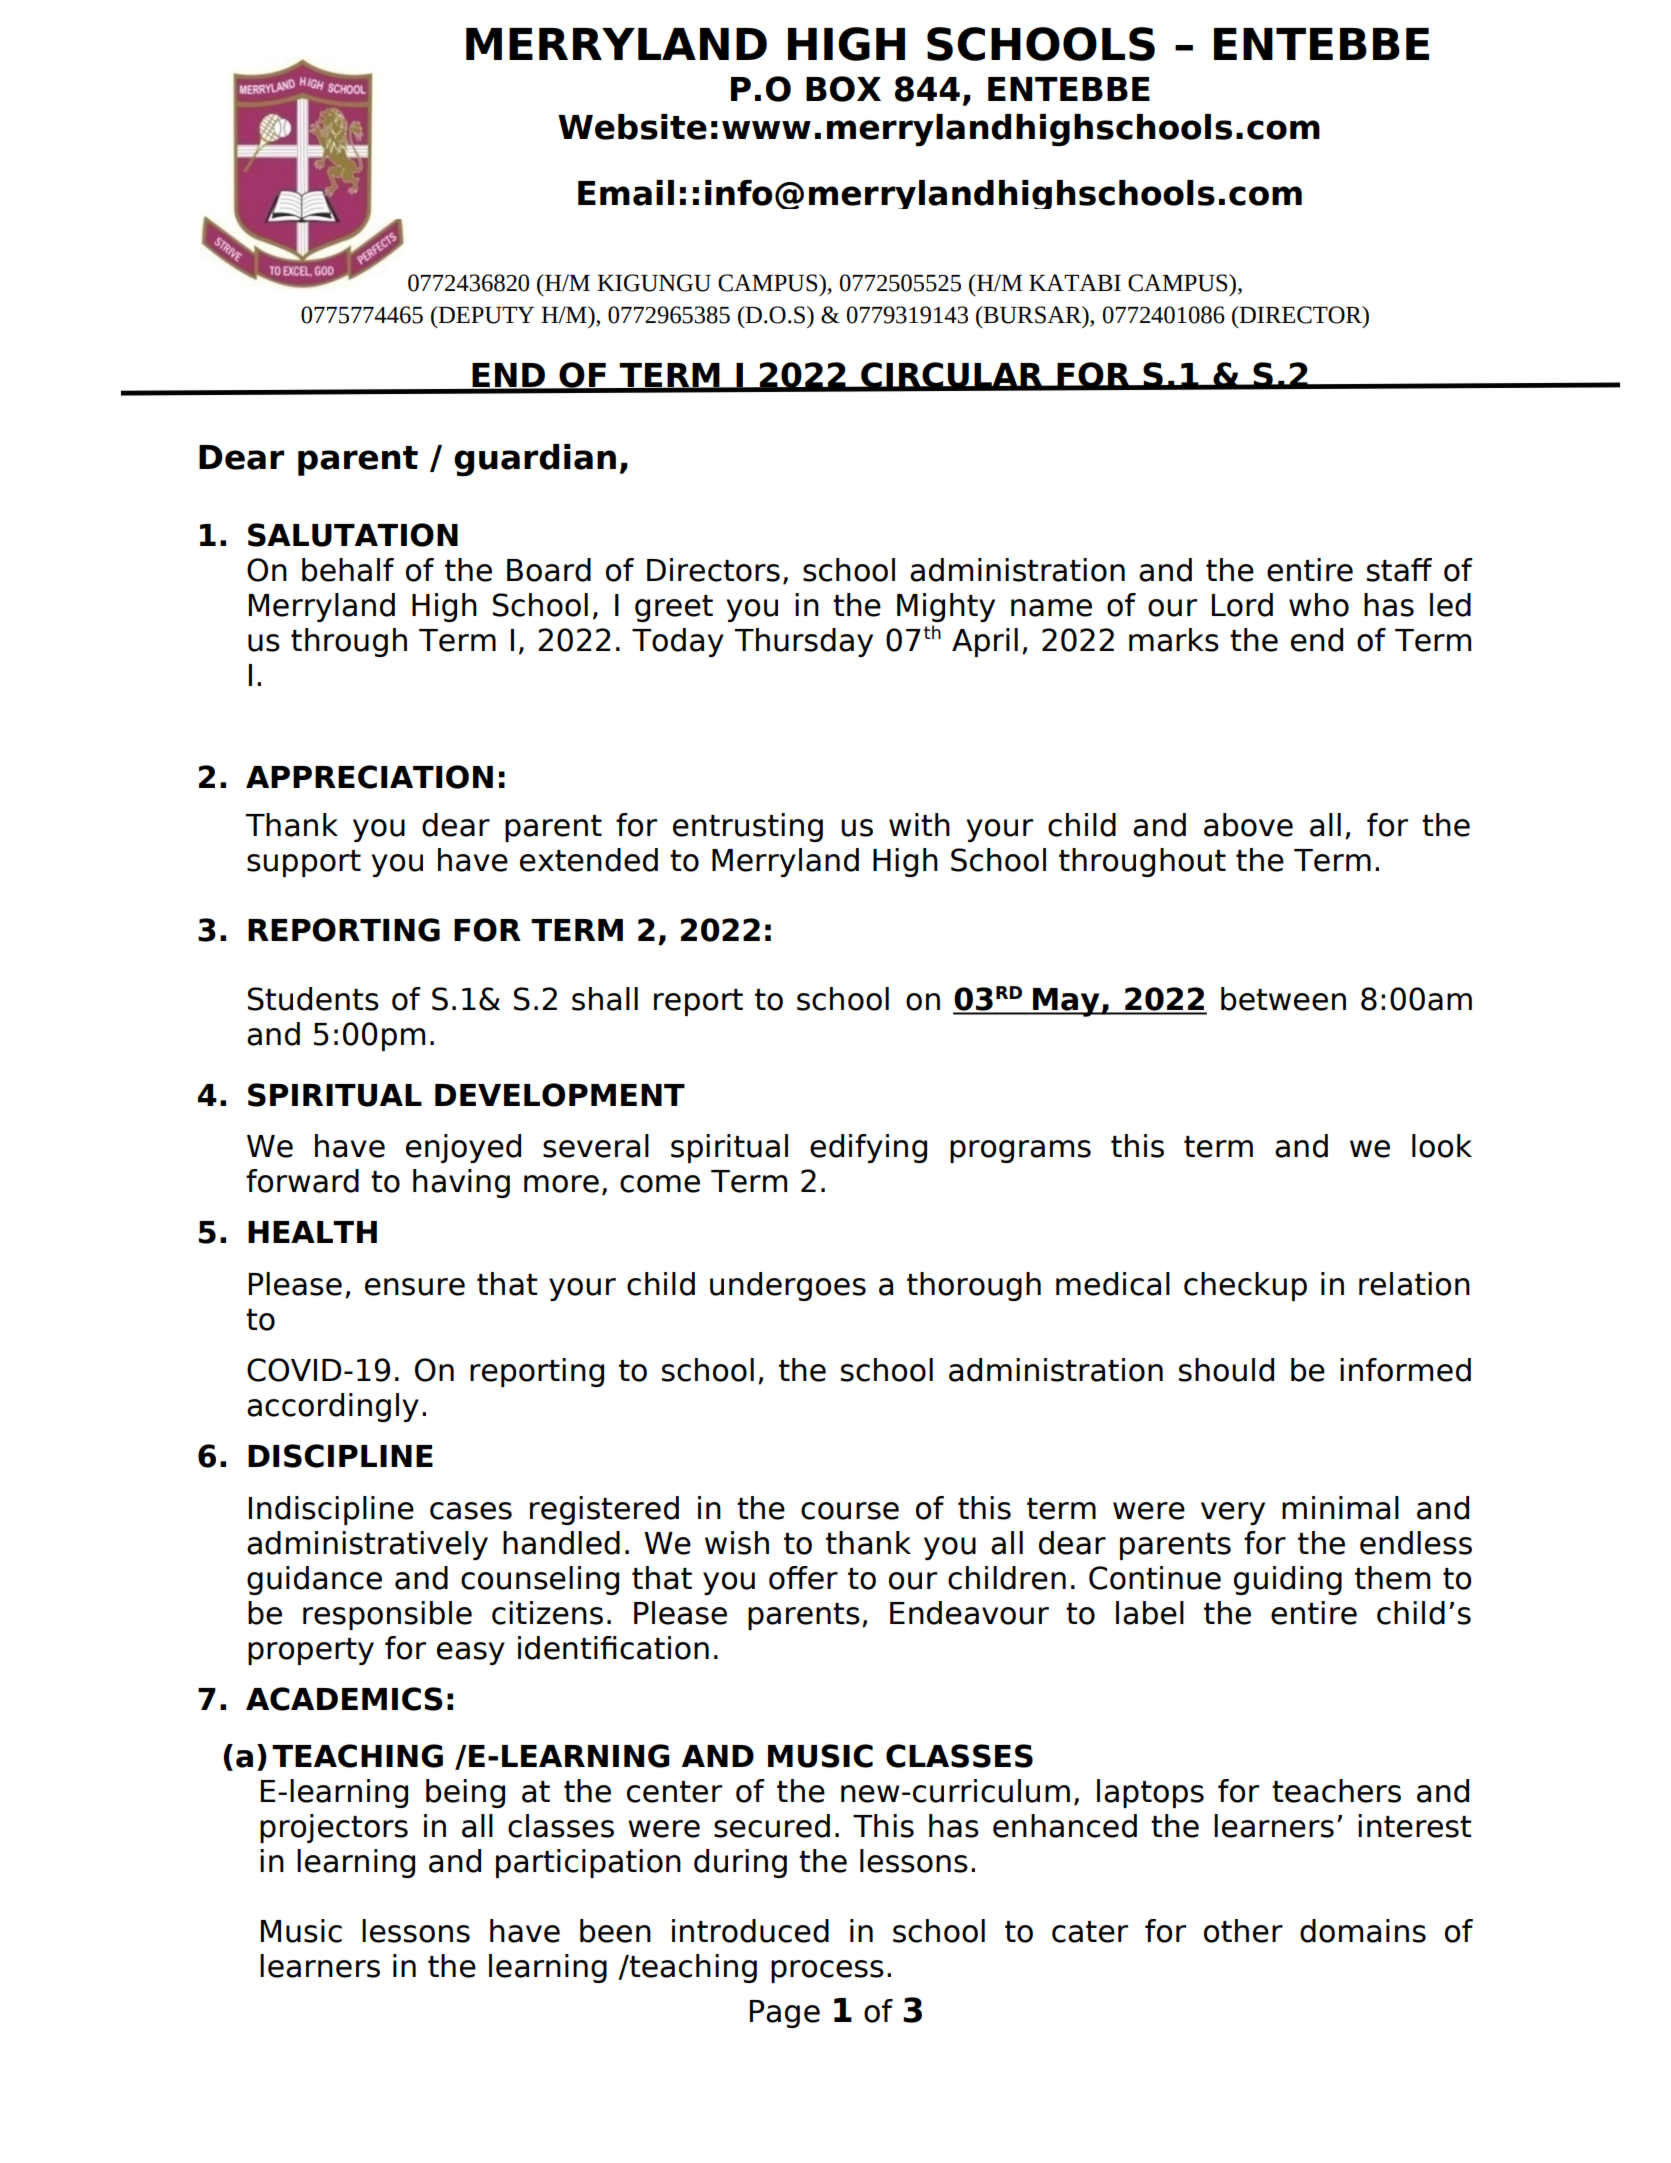 This document has height=2163, width=1671. I want to click on domains, so click(1363, 1931).
